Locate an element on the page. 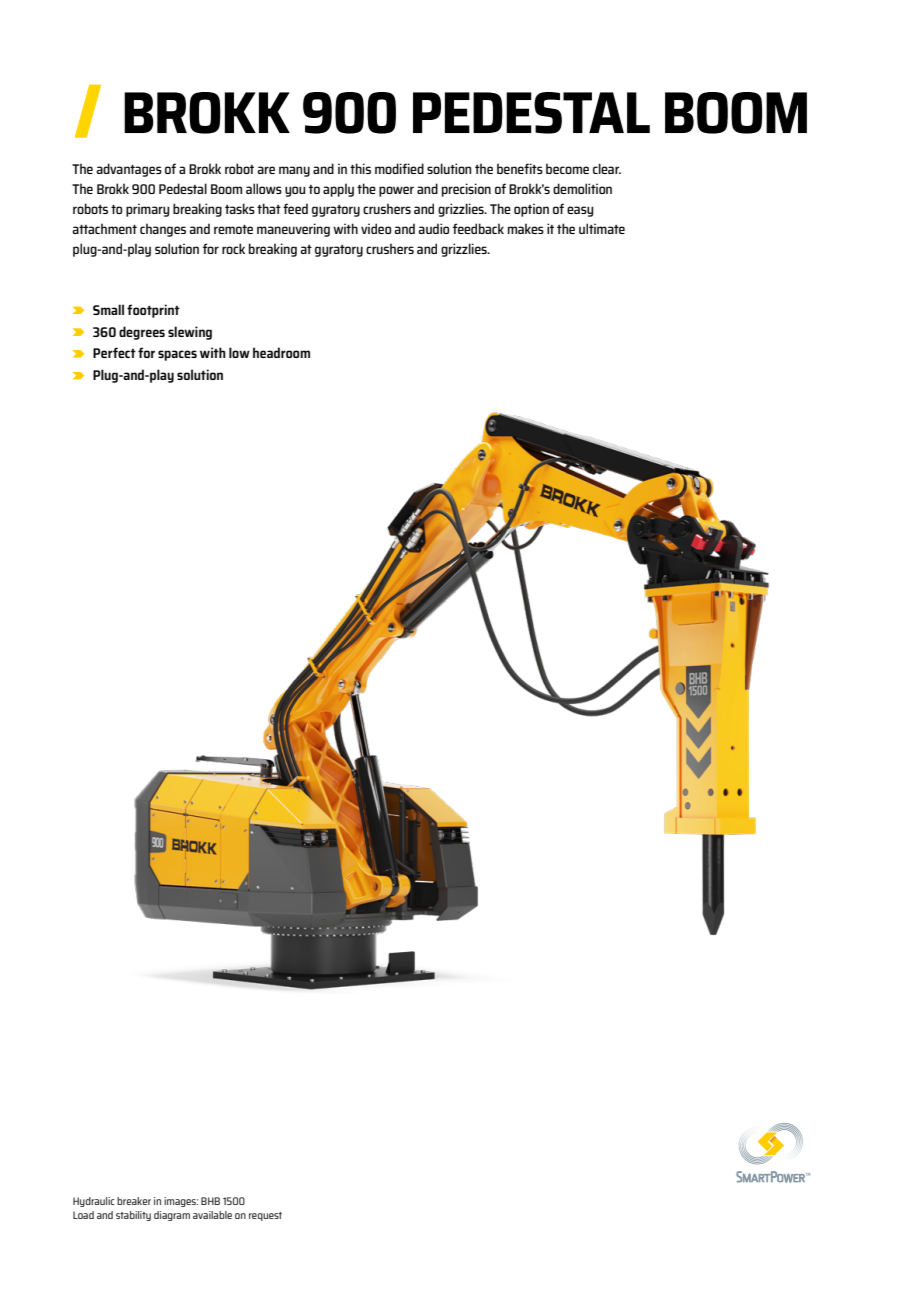  spaces is located at coordinates (177, 355).
